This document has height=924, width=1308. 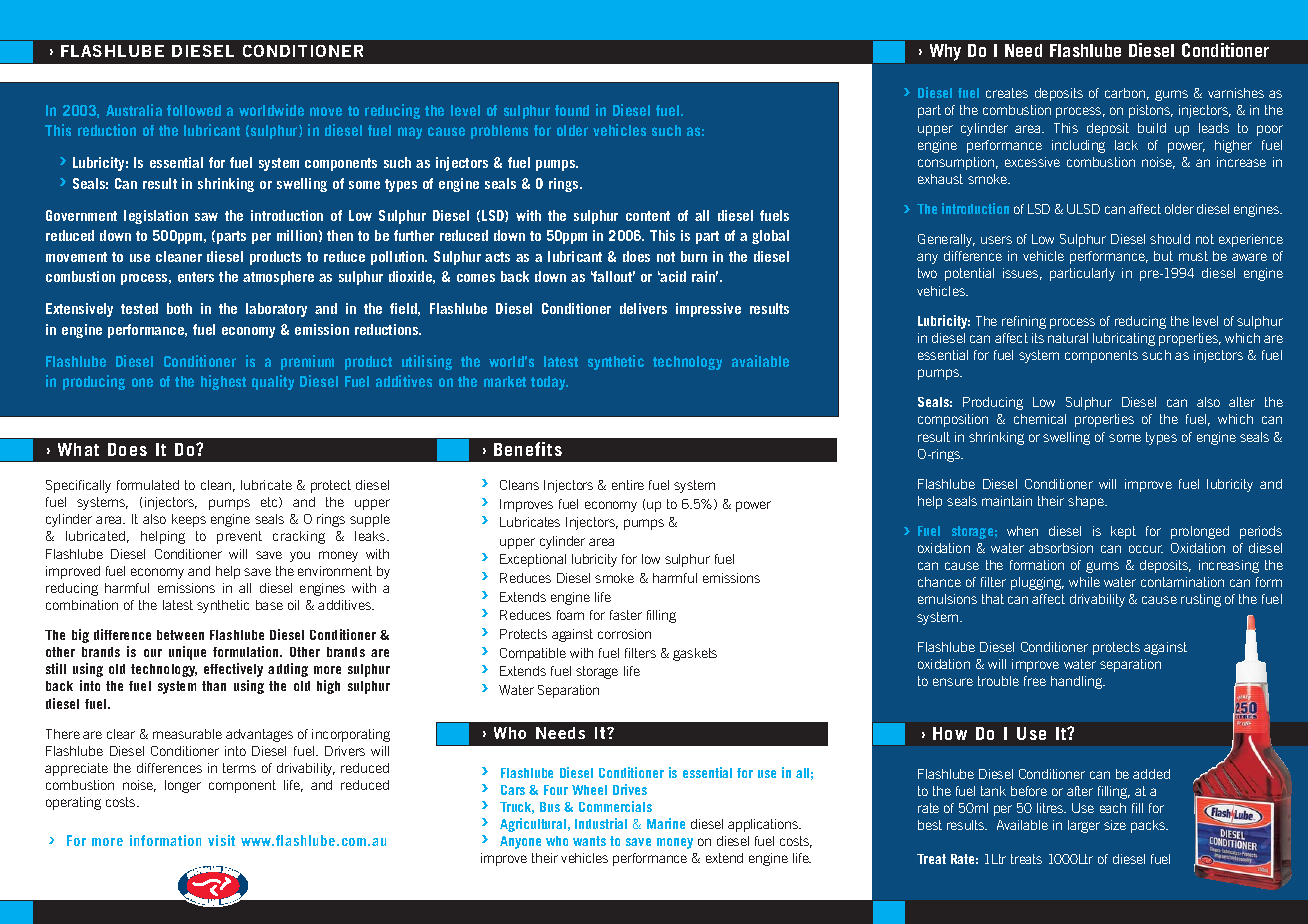 I want to click on delivers, so click(x=643, y=308).
